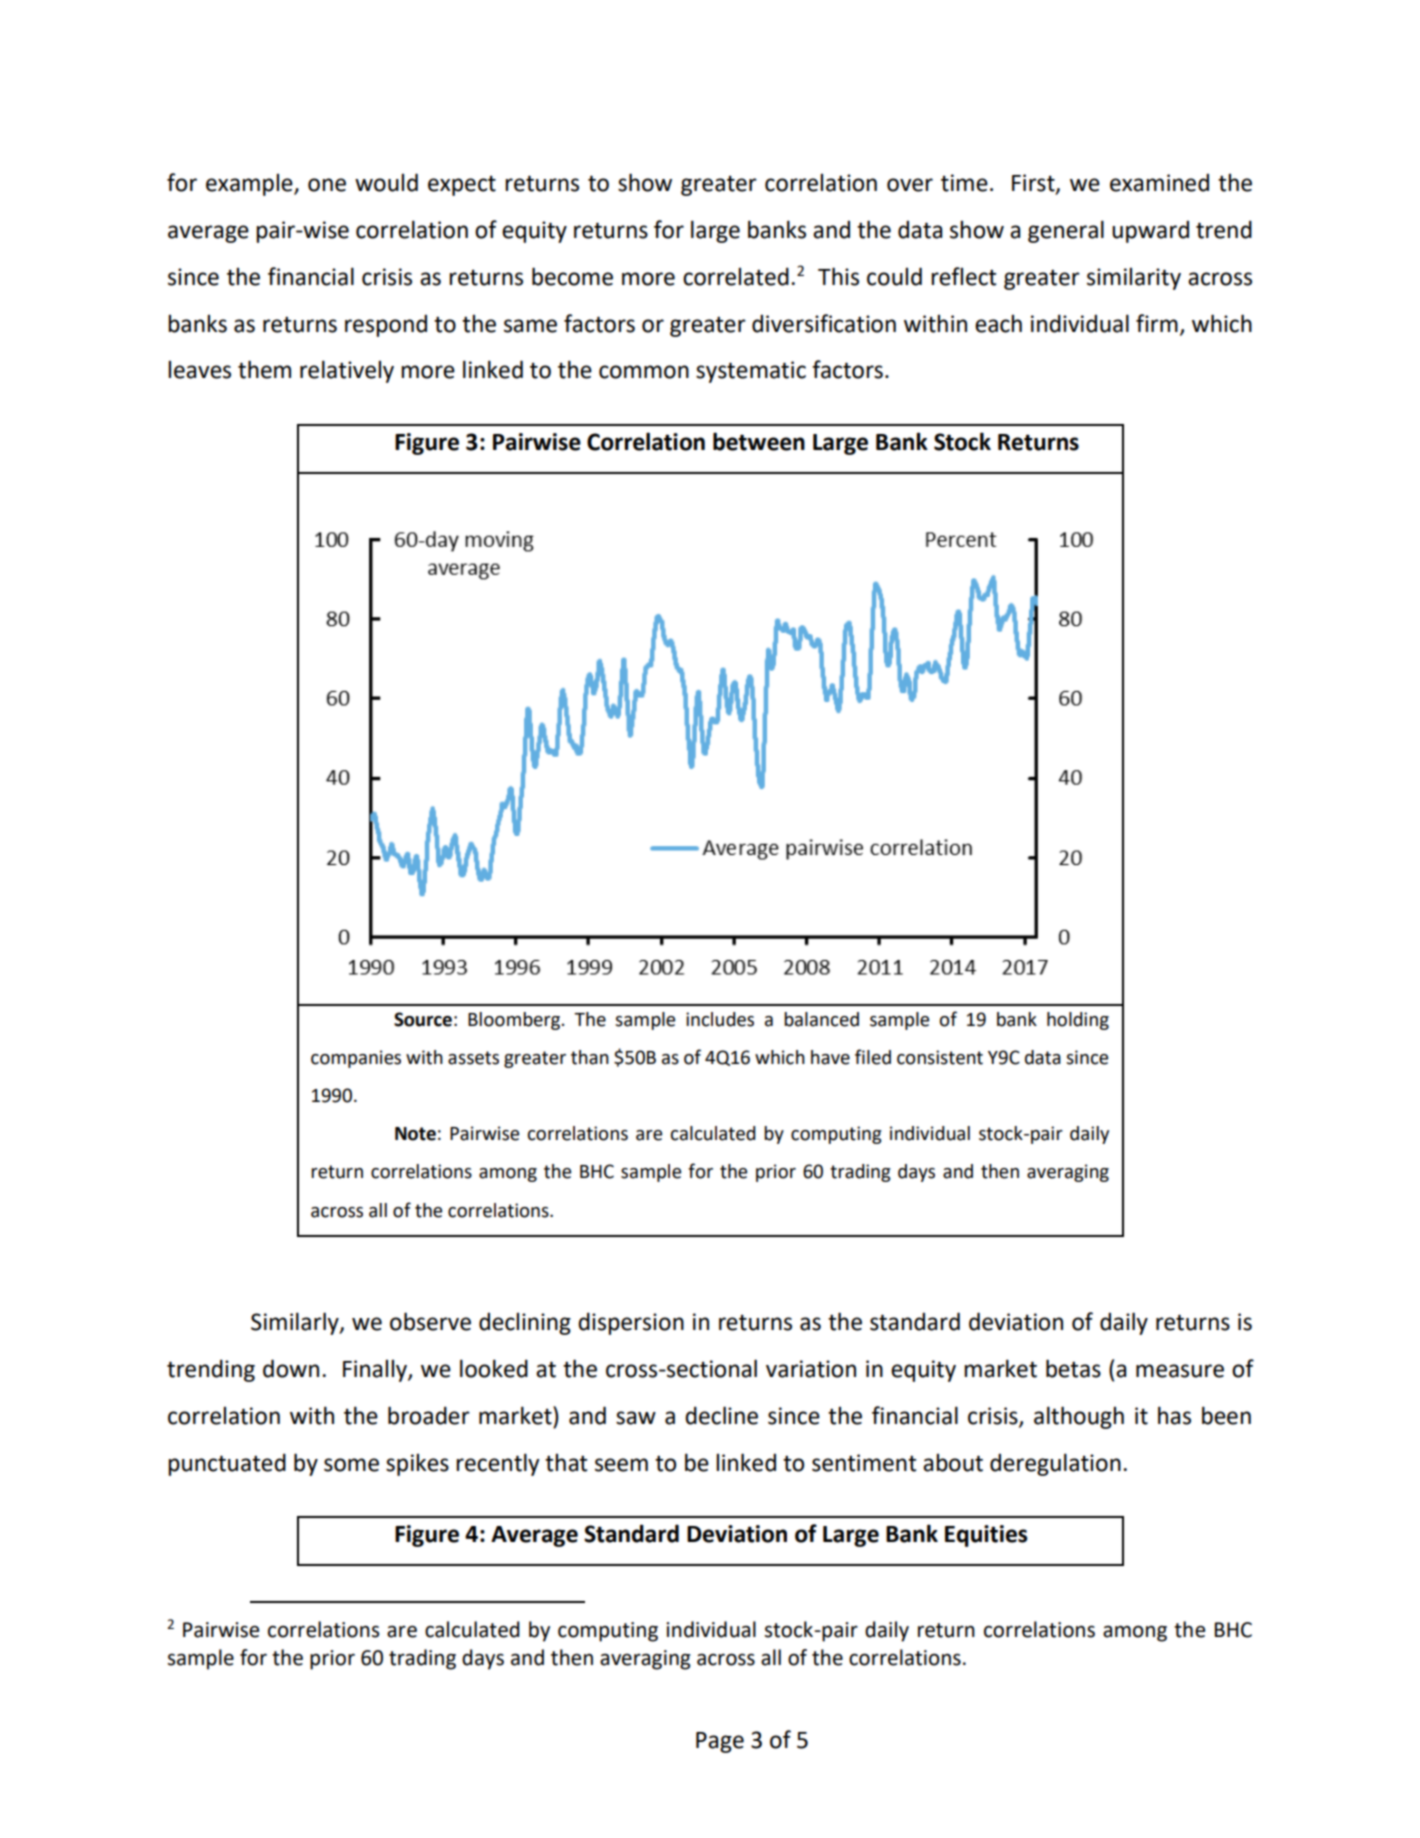  I want to click on Source, so click(423, 1019).
